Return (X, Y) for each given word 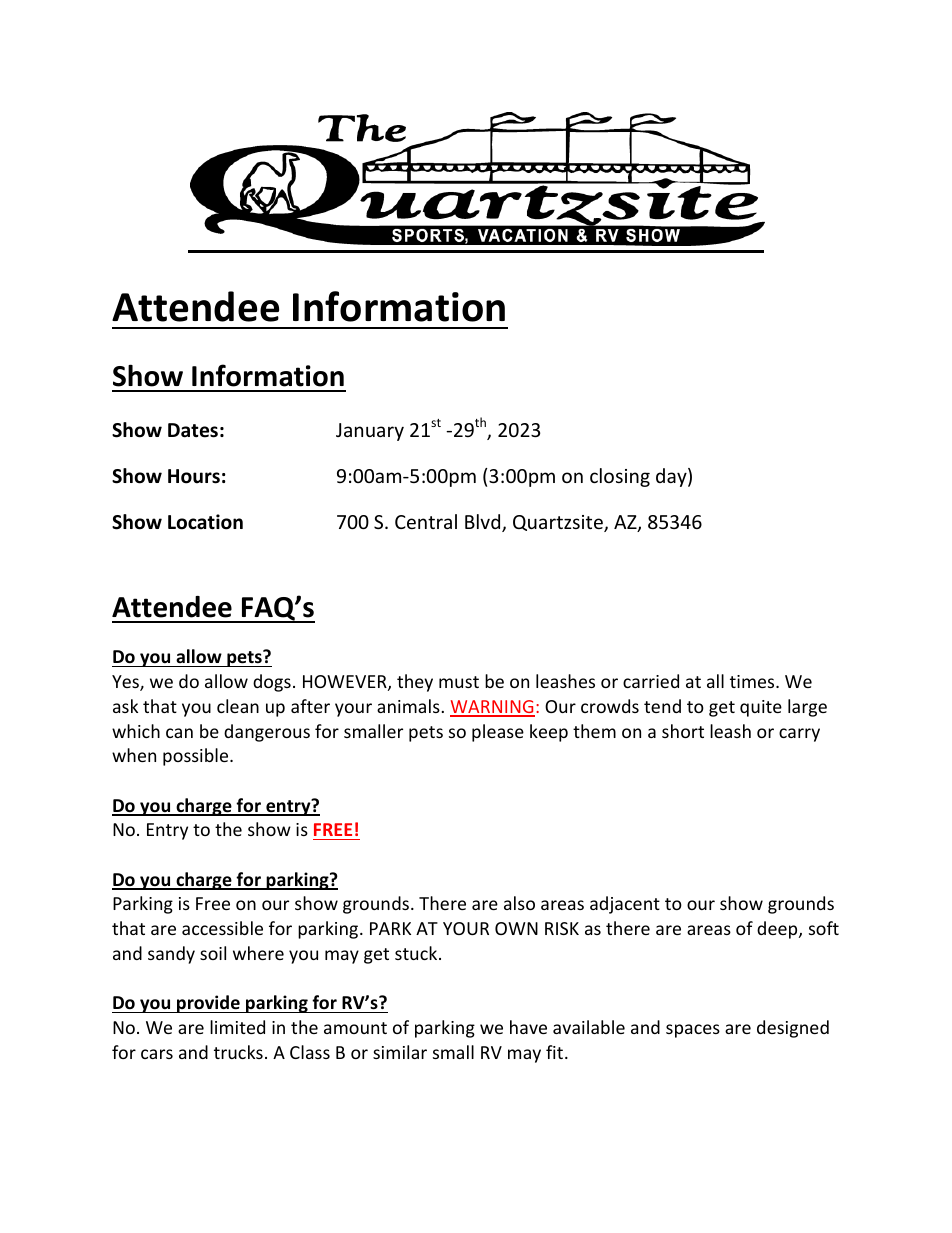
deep (778, 930)
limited (237, 1027)
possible (197, 757)
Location (205, 522)
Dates (193, 430)
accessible (222, 928)
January (370, 432)
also (519, 903)
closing (620, 477)
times (753, 681)
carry (799, 735)
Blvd (484, 523)
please (498, 733)
